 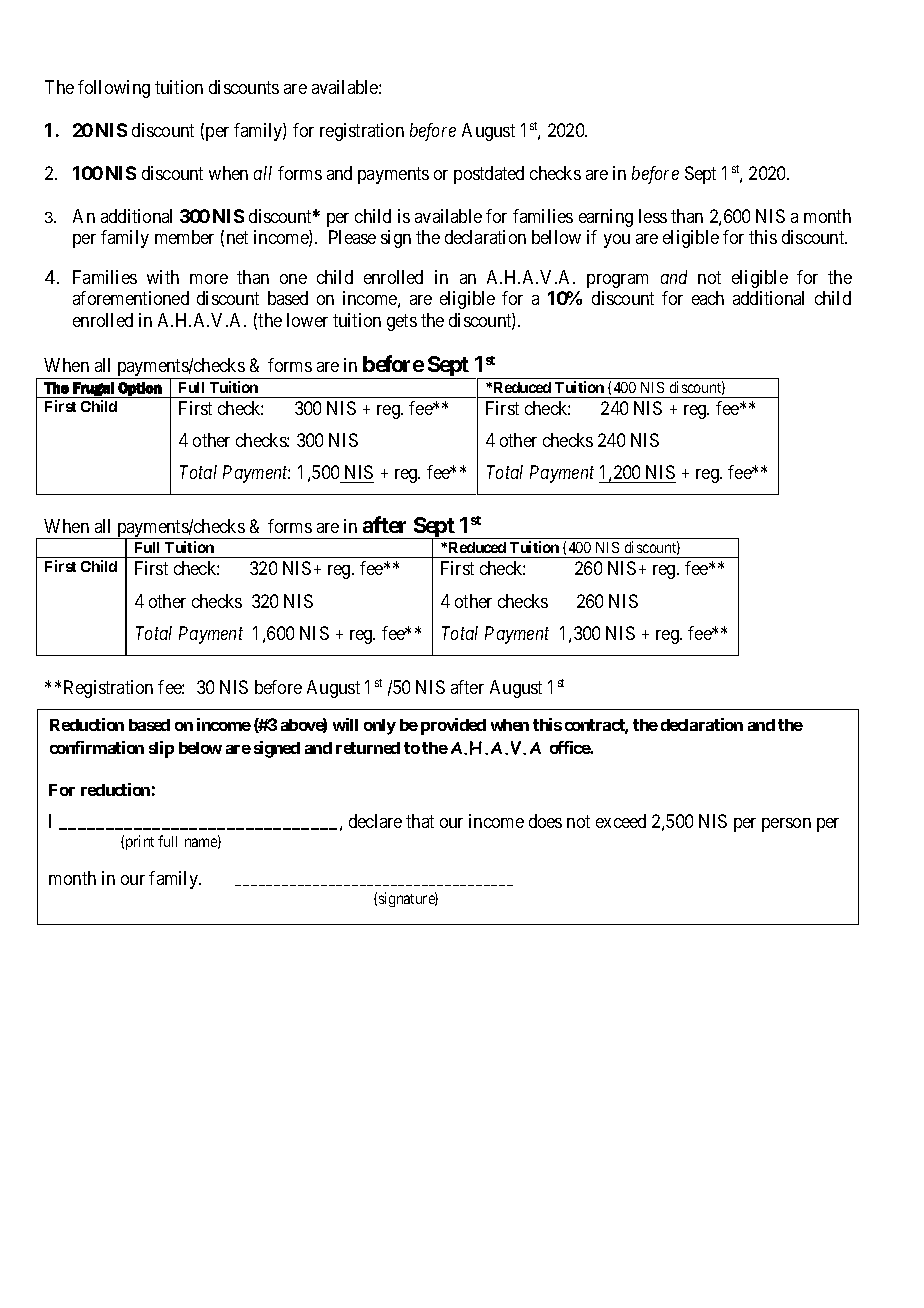 I want to click on following, so click(x=114, y=89).
